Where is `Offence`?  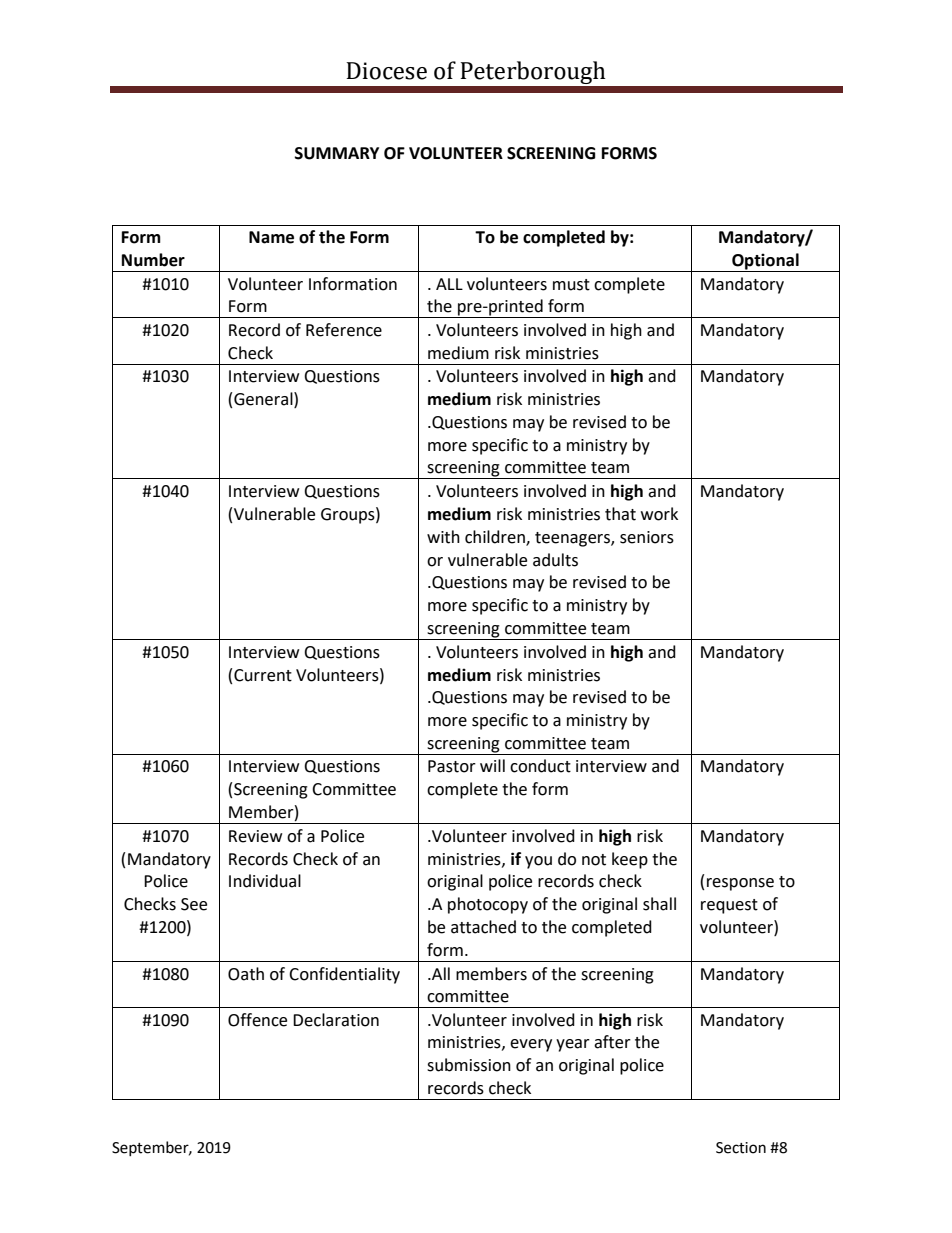
Offence is located at coordinates (257, 1020).
